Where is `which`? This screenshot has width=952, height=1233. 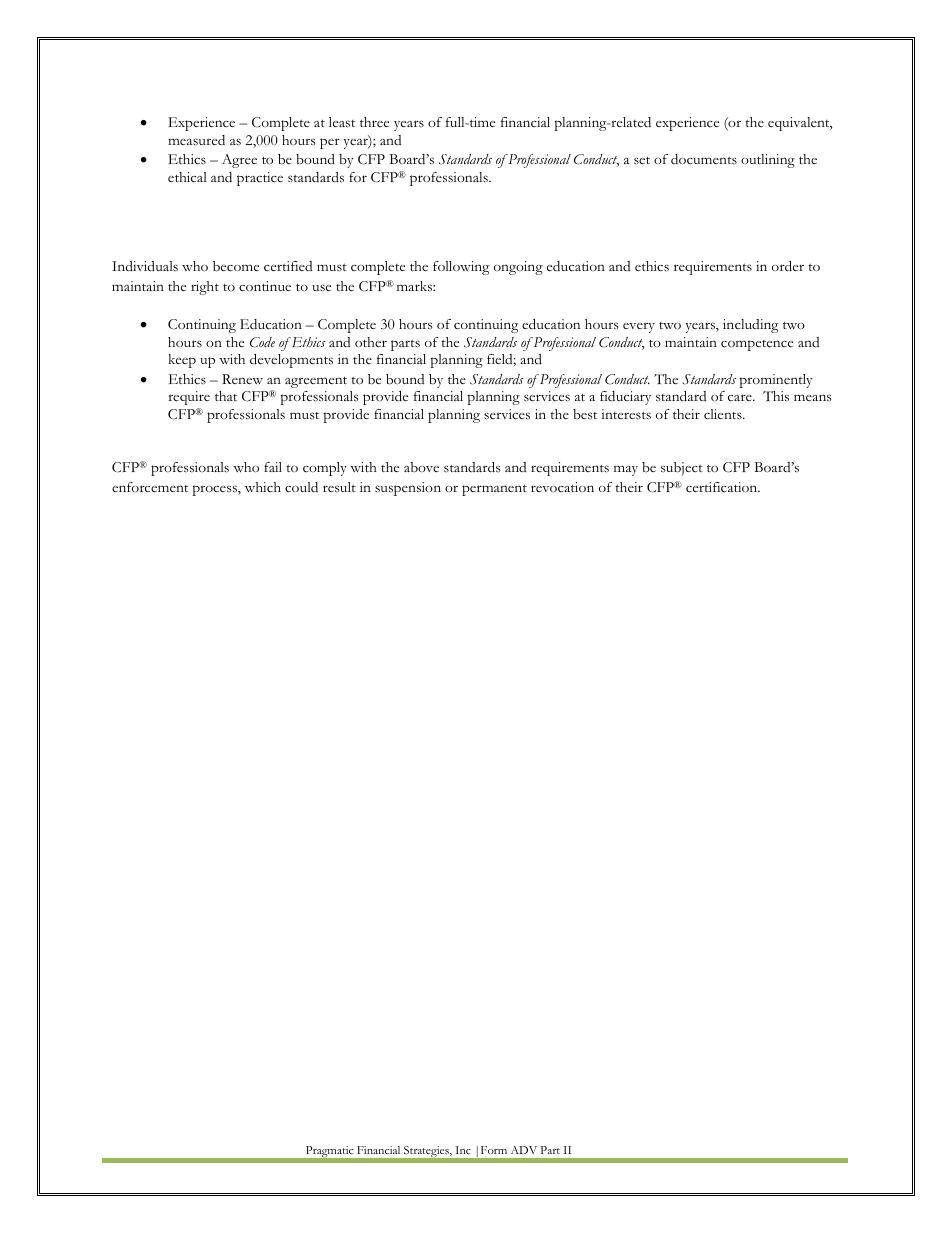 which is located at coordinates (263, 487).
